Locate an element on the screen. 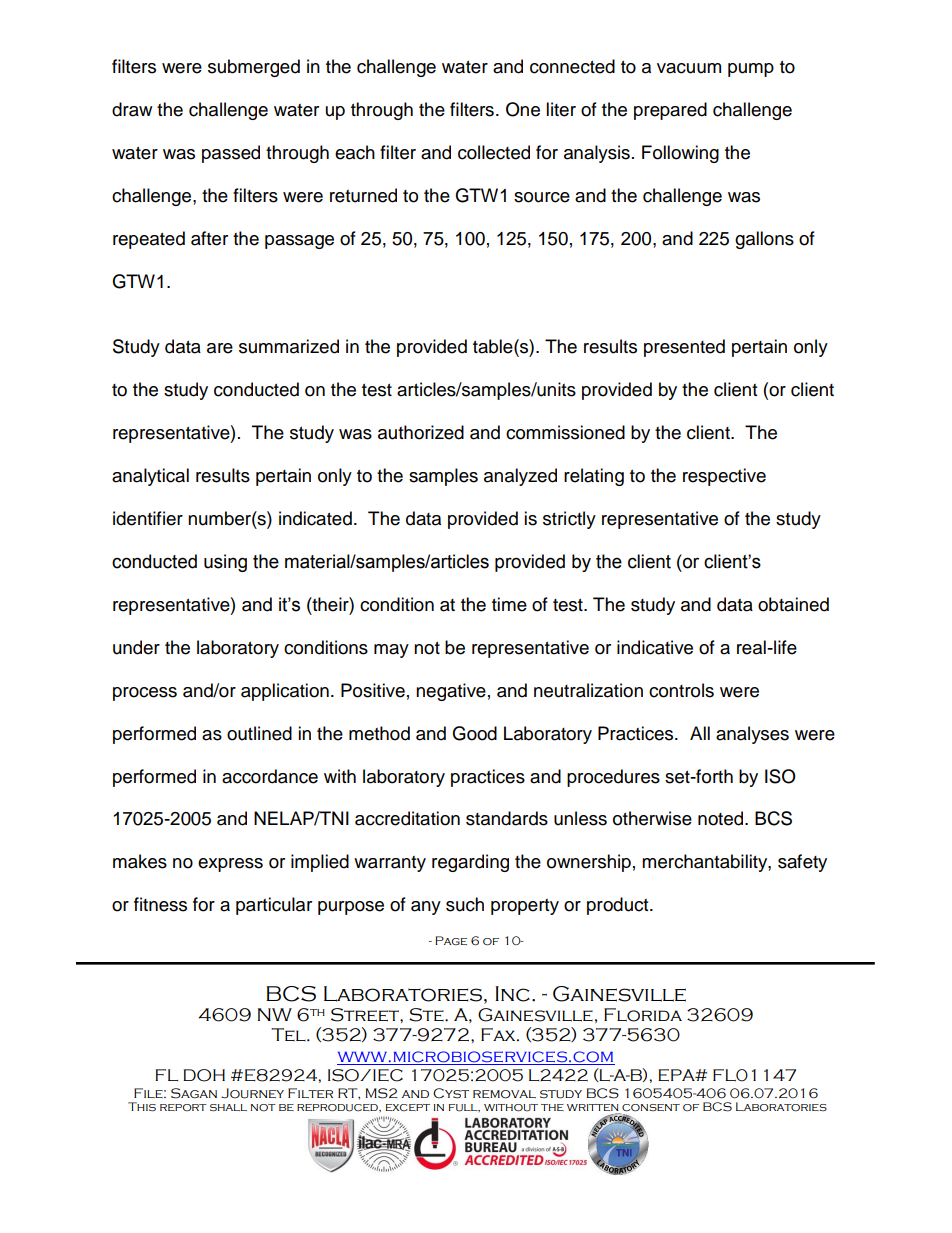 Image resolution: width=952 pixels, height=1233 pixels. authorized is located at coordinates (421, 432).
